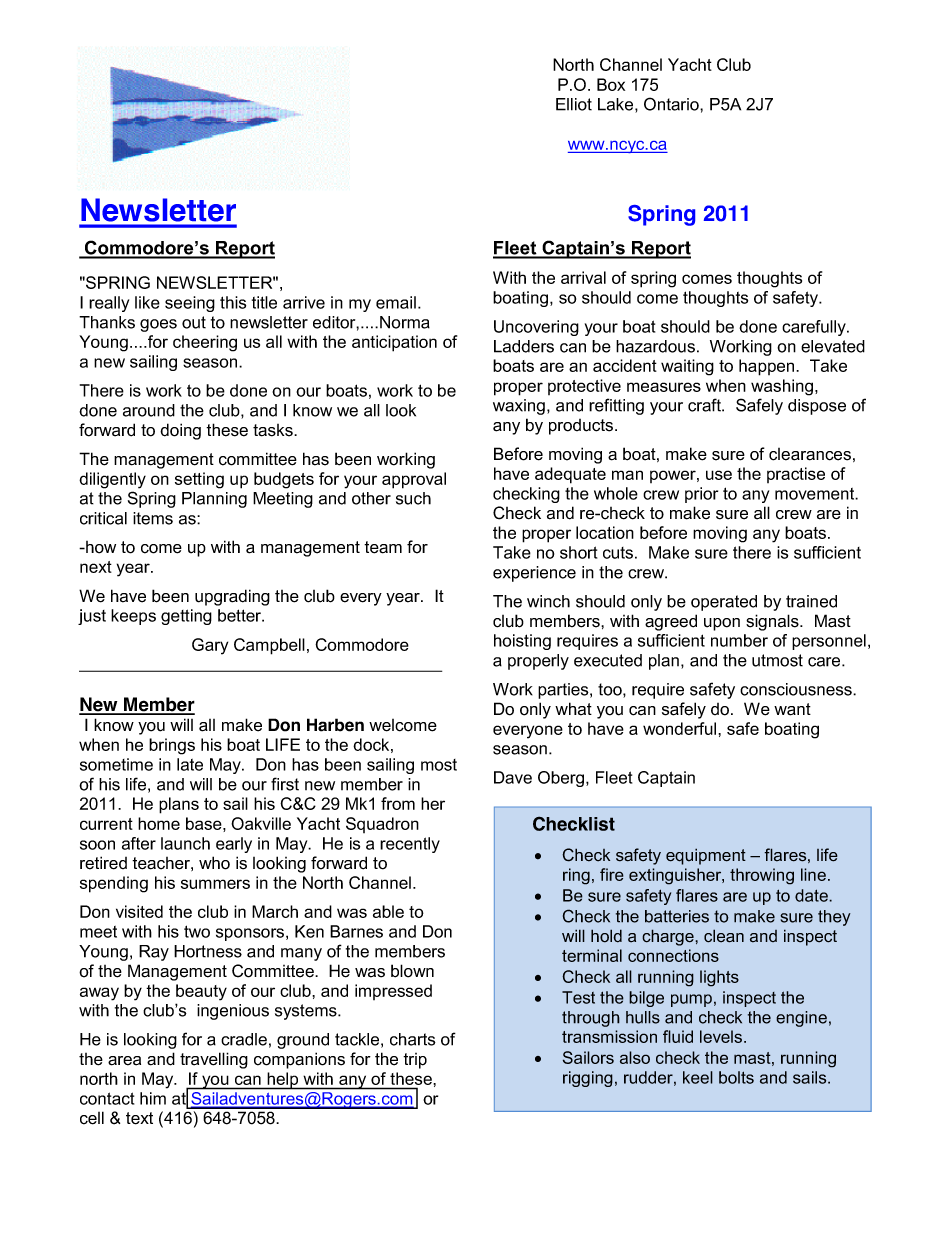  I want to click on doing, so click(180, 431).
